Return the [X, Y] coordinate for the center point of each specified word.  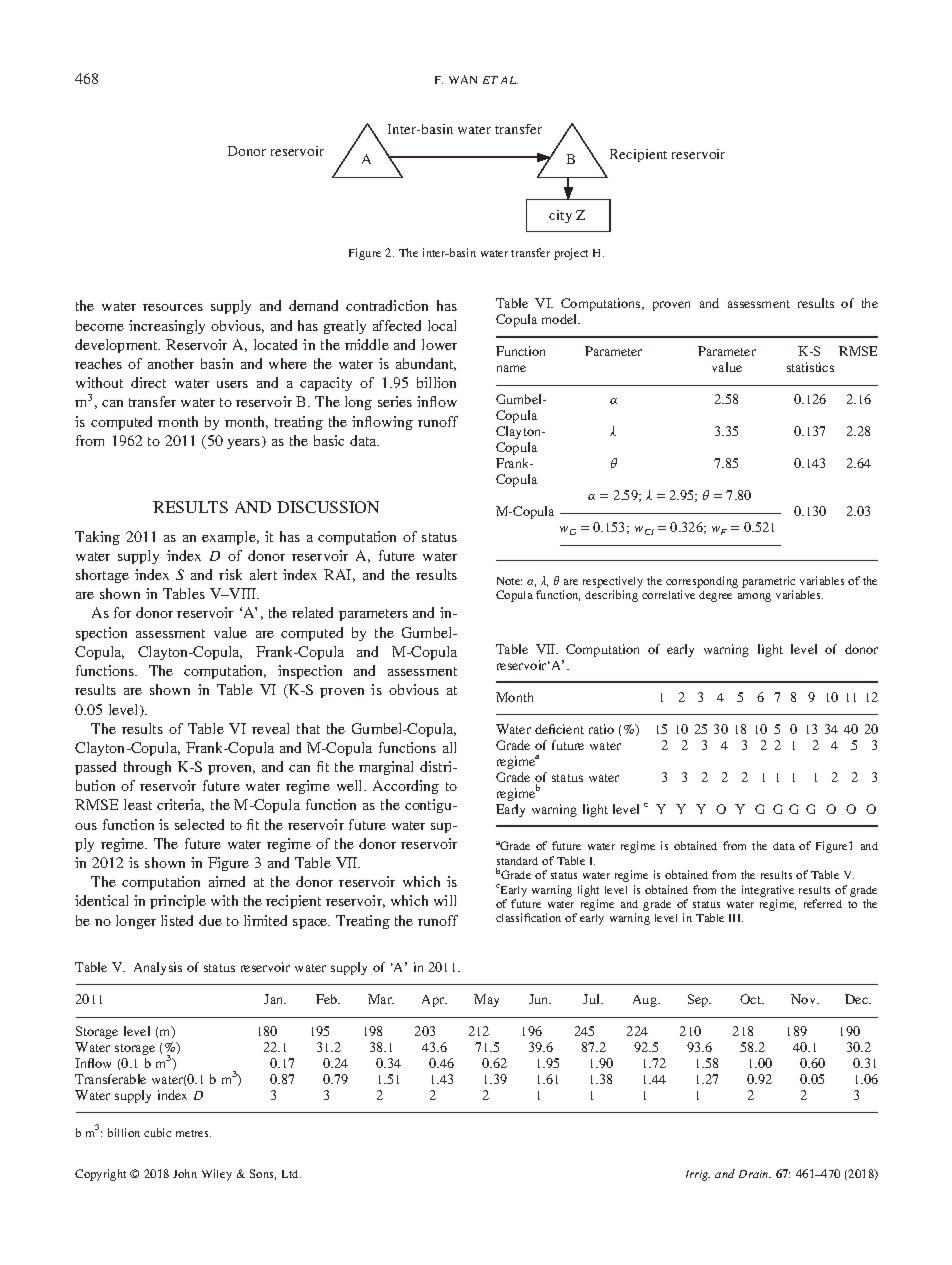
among [754, 597]
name [511, 368]
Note [509, 581]
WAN [463, 79]
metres [193, 1133]
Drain [755, 1174]
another [171, 363]
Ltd [291, 1174]
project [571, 254]
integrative [768, 891]
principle [178, 902]
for [122, 612]
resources [173, 307]
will [445, 900]
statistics [810, 367]
